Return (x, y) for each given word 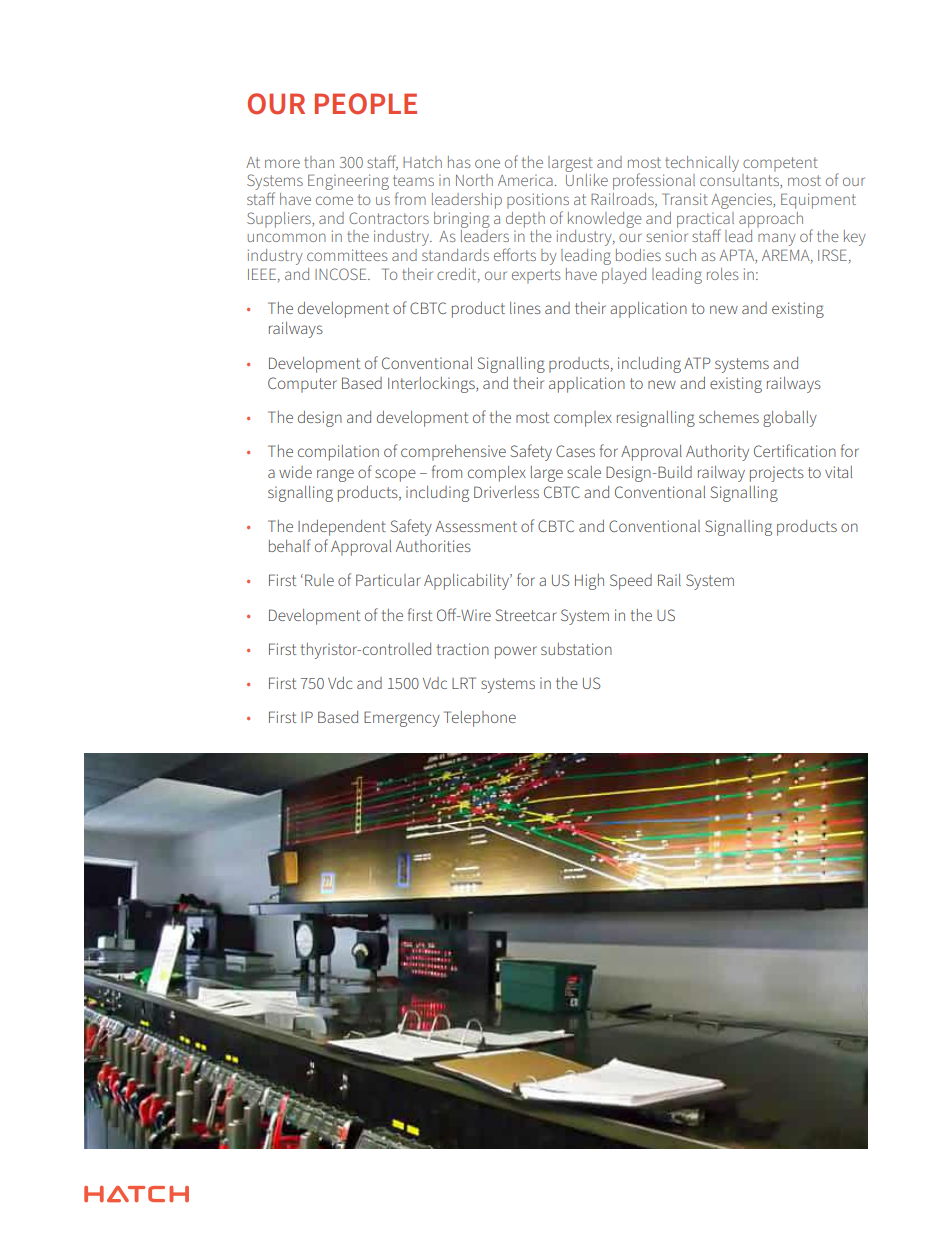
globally (790, 419)
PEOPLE (366, 104)
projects (777, 474)
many (777, 239)
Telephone (480, 719)
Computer (302, 385)
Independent (342, 528)
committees (347, 255)
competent (780, 164)
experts (536, 276)
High (589, 582)
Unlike (587, 180)
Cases (575, 451)
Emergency (402, 719)
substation (576, 649)
